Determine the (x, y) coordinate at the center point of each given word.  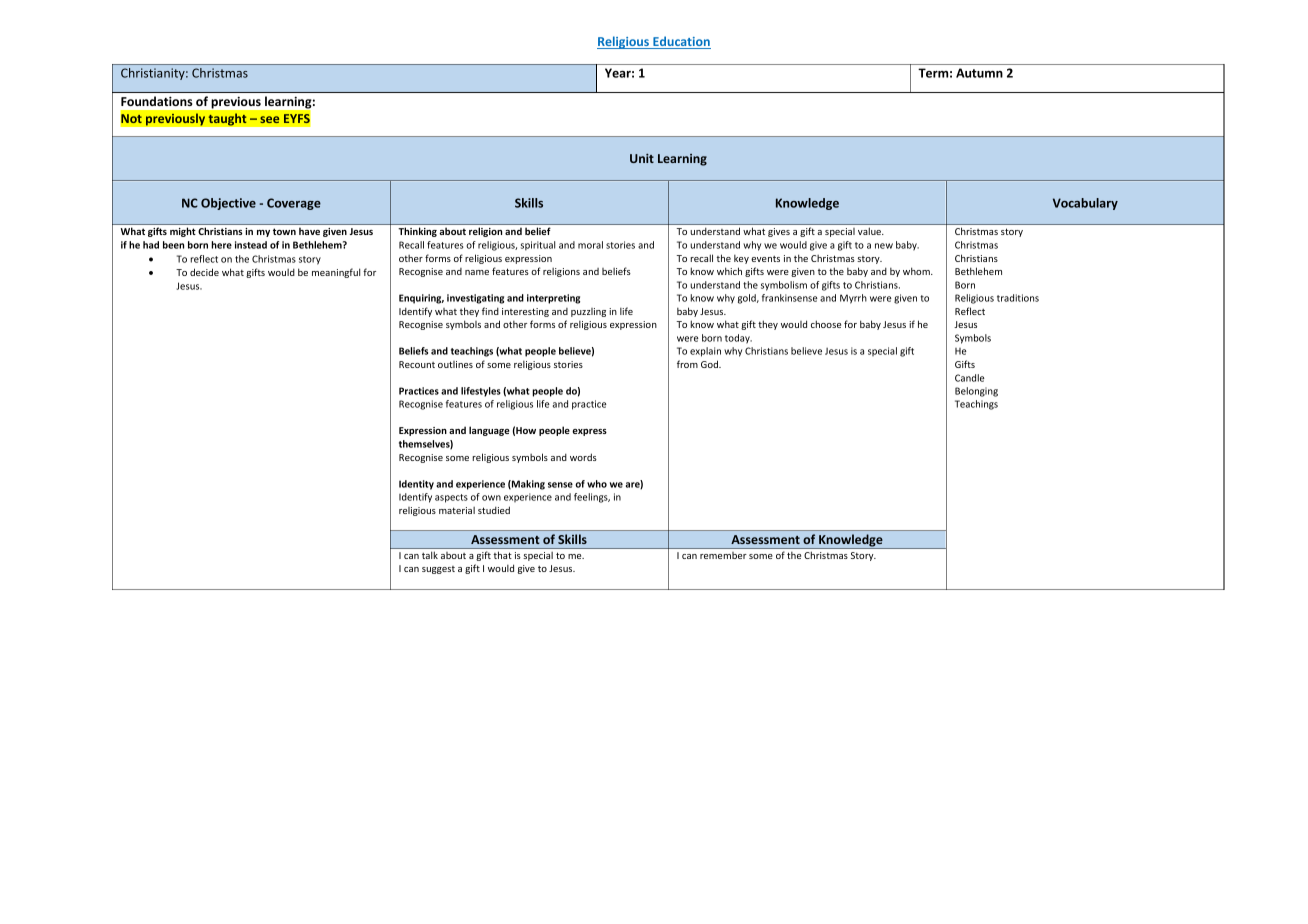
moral (590, 245)
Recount (417, 364)
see (269, 119)
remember (723, 555)
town (284, 231)
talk (430, 555)
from (687, 364)
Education (681, 42)
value (870, 231)
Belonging (976, 392)
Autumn (979, 73)
